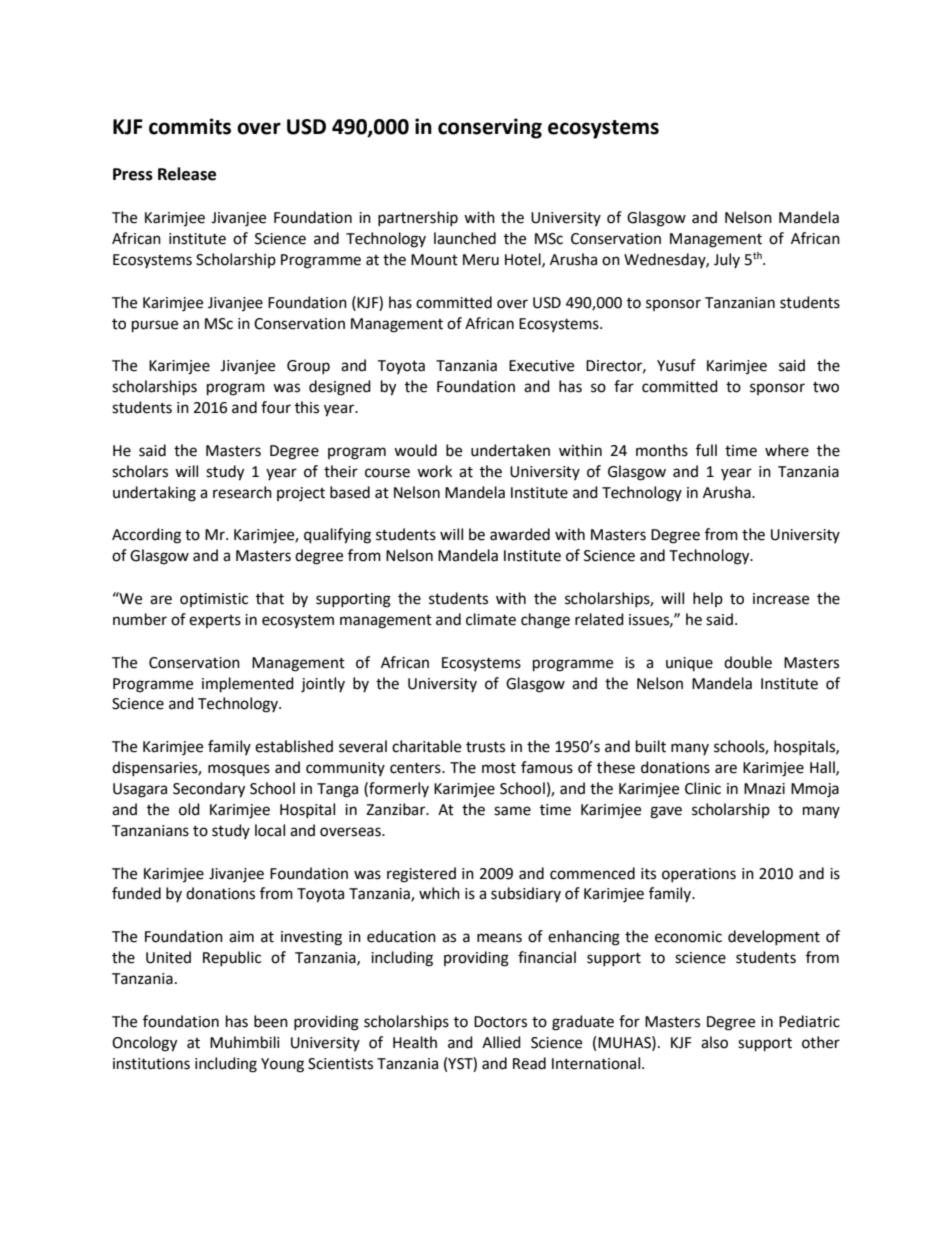 This screenshot has height=1233, width=952. What do you see at coordinates (699, 875) in the screenshot?
I see `operations` at bounding box center [699, 875].
